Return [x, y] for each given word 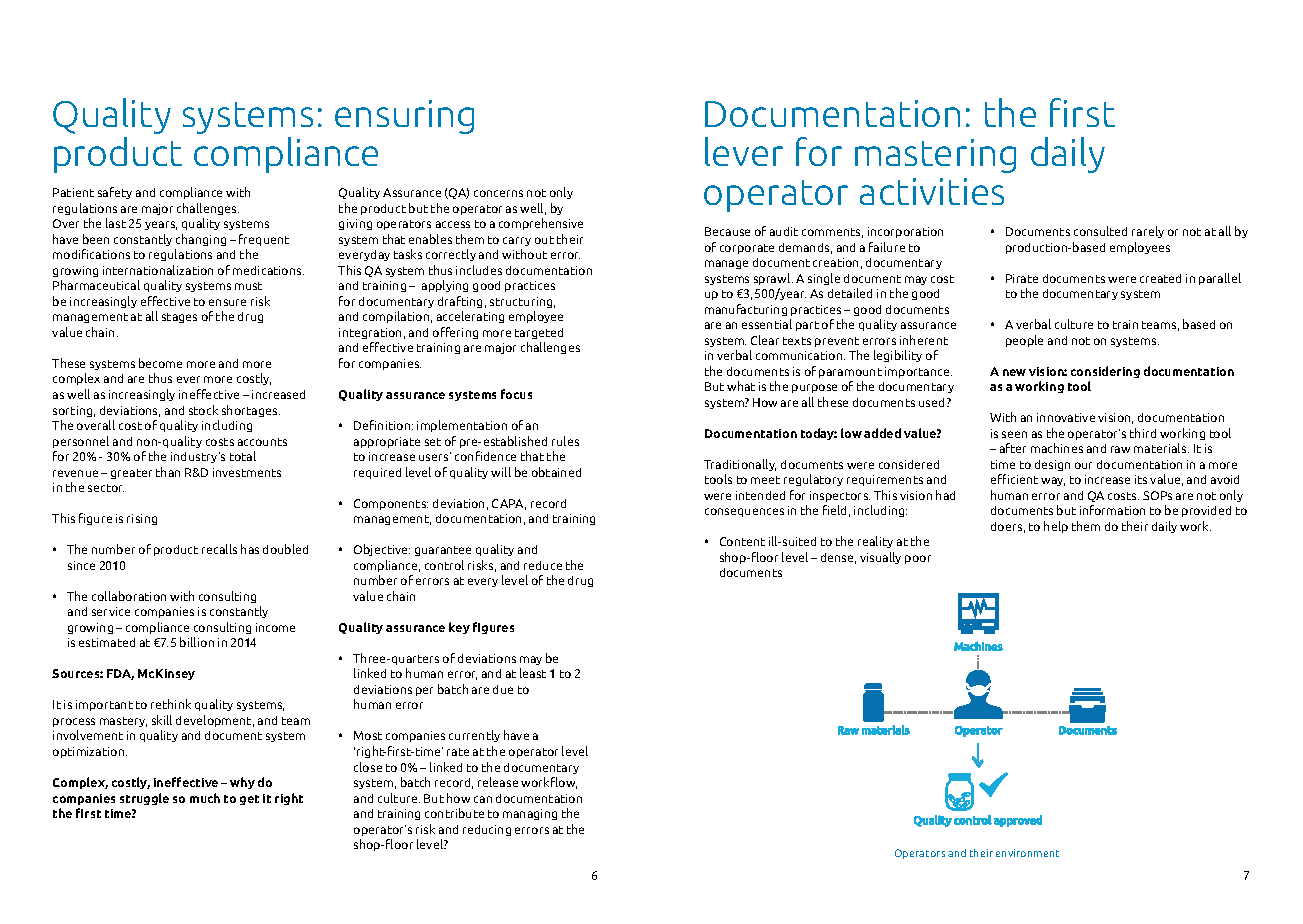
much [205, 798]
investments [247, 472]
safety [115, 193]
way [1053, 481]
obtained [556, 472]
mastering [935, 156]
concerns [498, 193]
